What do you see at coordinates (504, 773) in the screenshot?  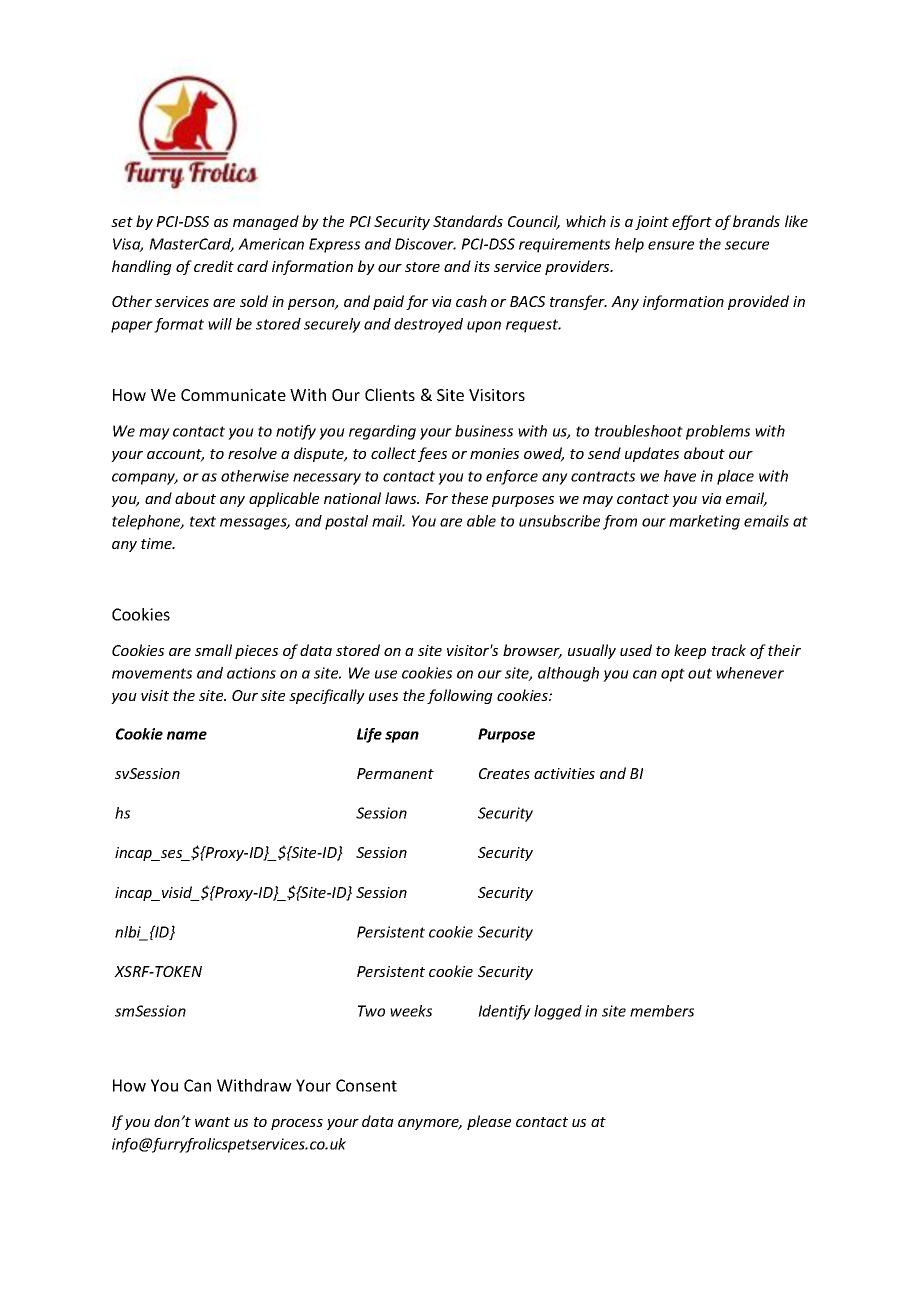 I see `Creates` at bounding box center [504, 773].
